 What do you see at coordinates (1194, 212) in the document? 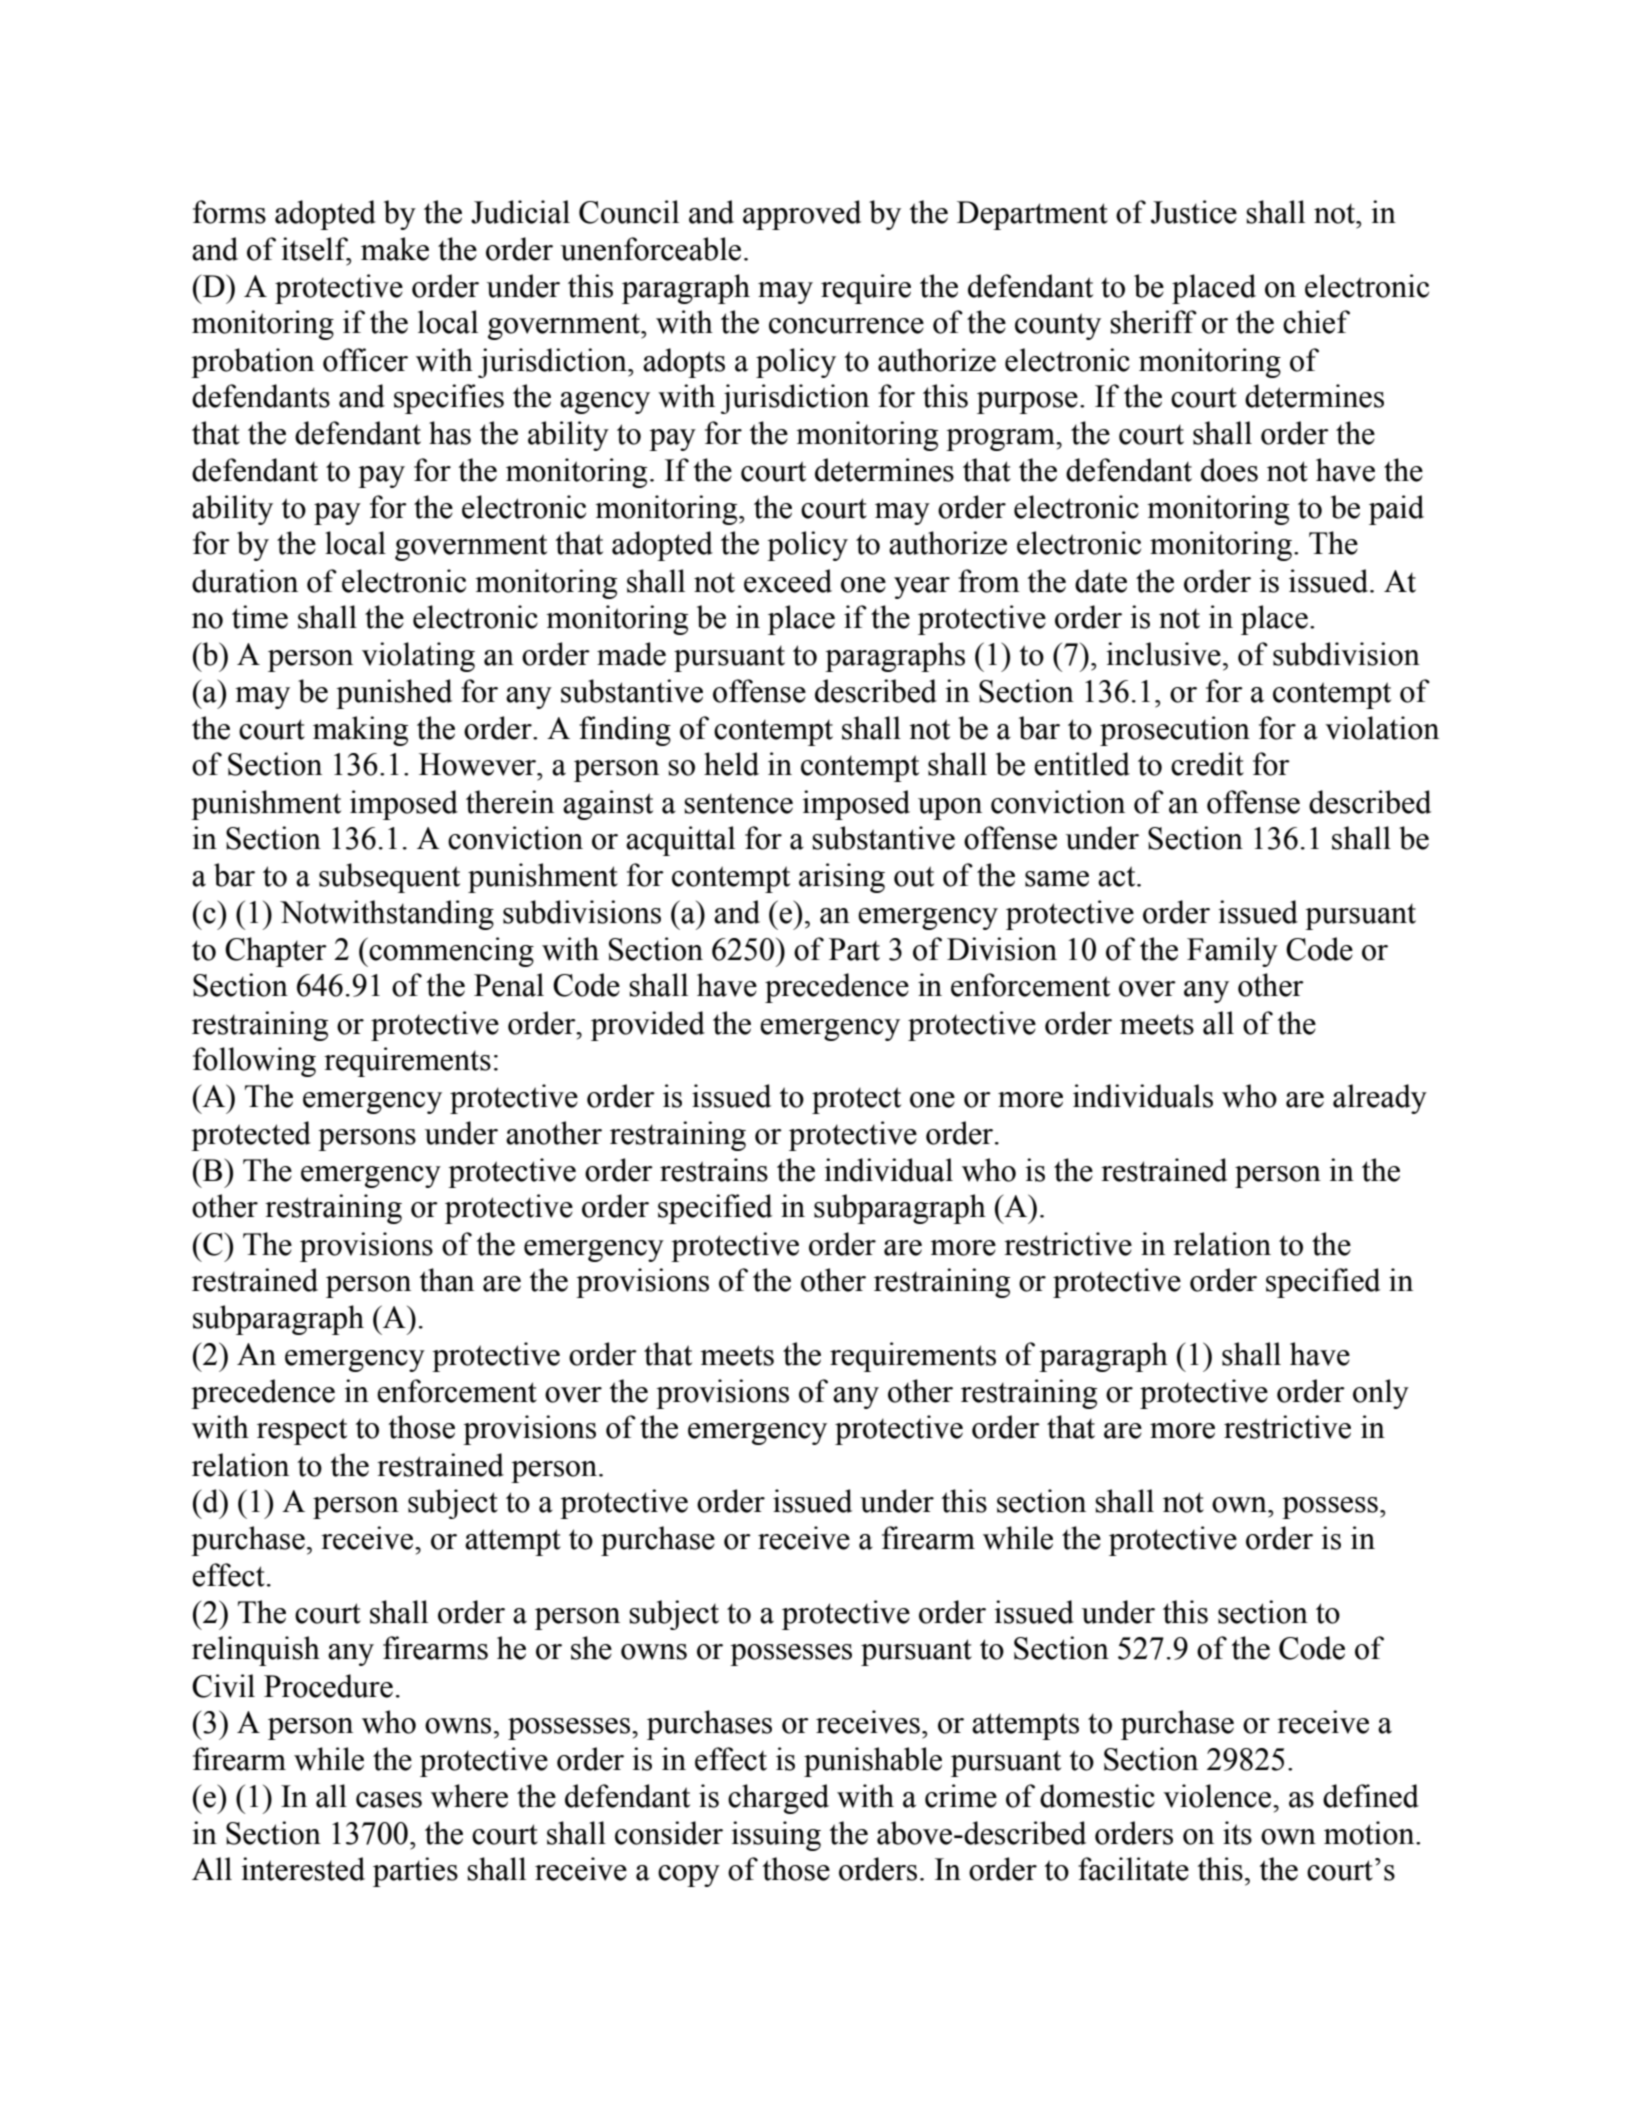
I see `Justice` at bounding box center [1194, 212].
